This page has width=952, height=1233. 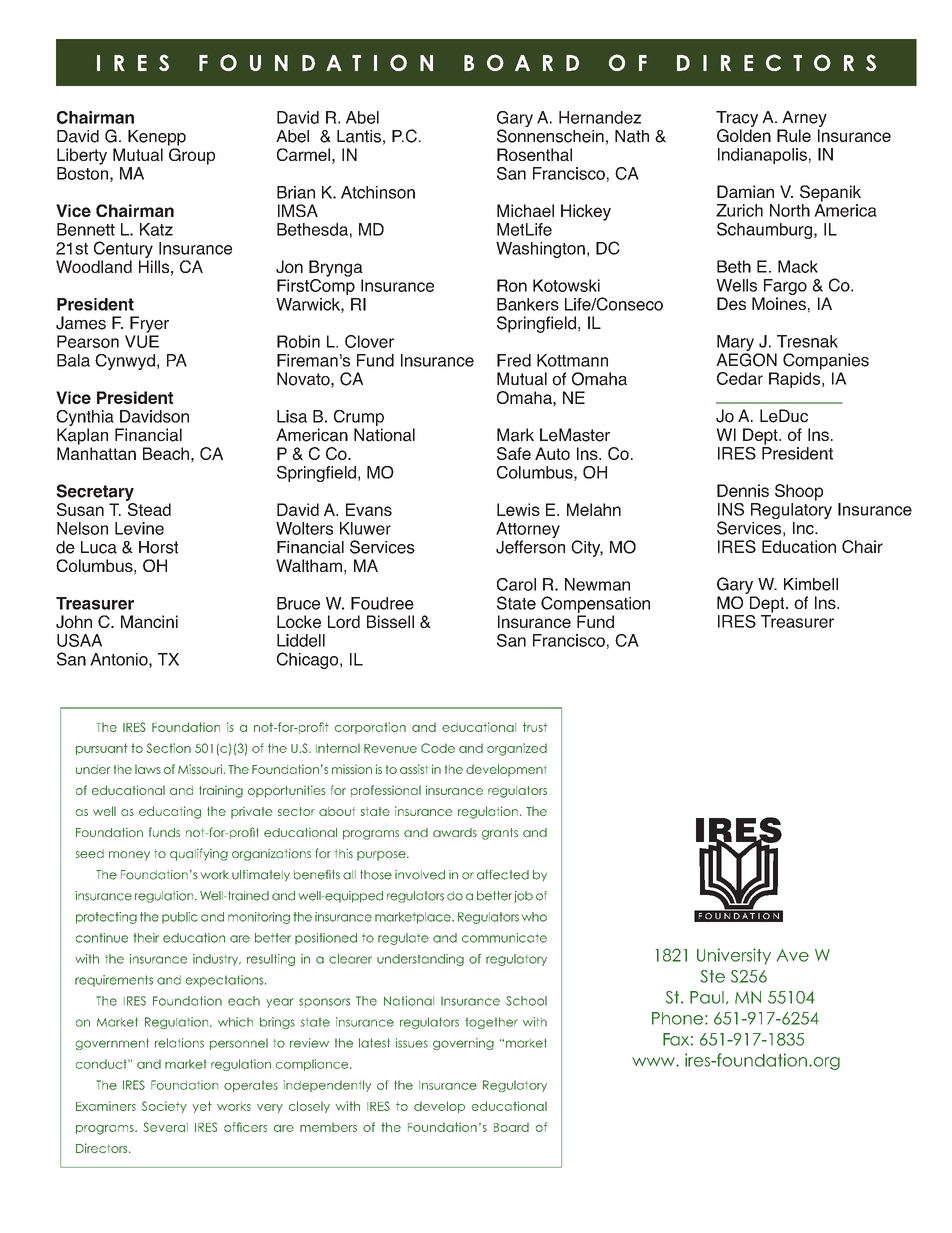 What do you see at coordinates (734, 956) in the page?
I see `University` at bounding box center [734, 956].
